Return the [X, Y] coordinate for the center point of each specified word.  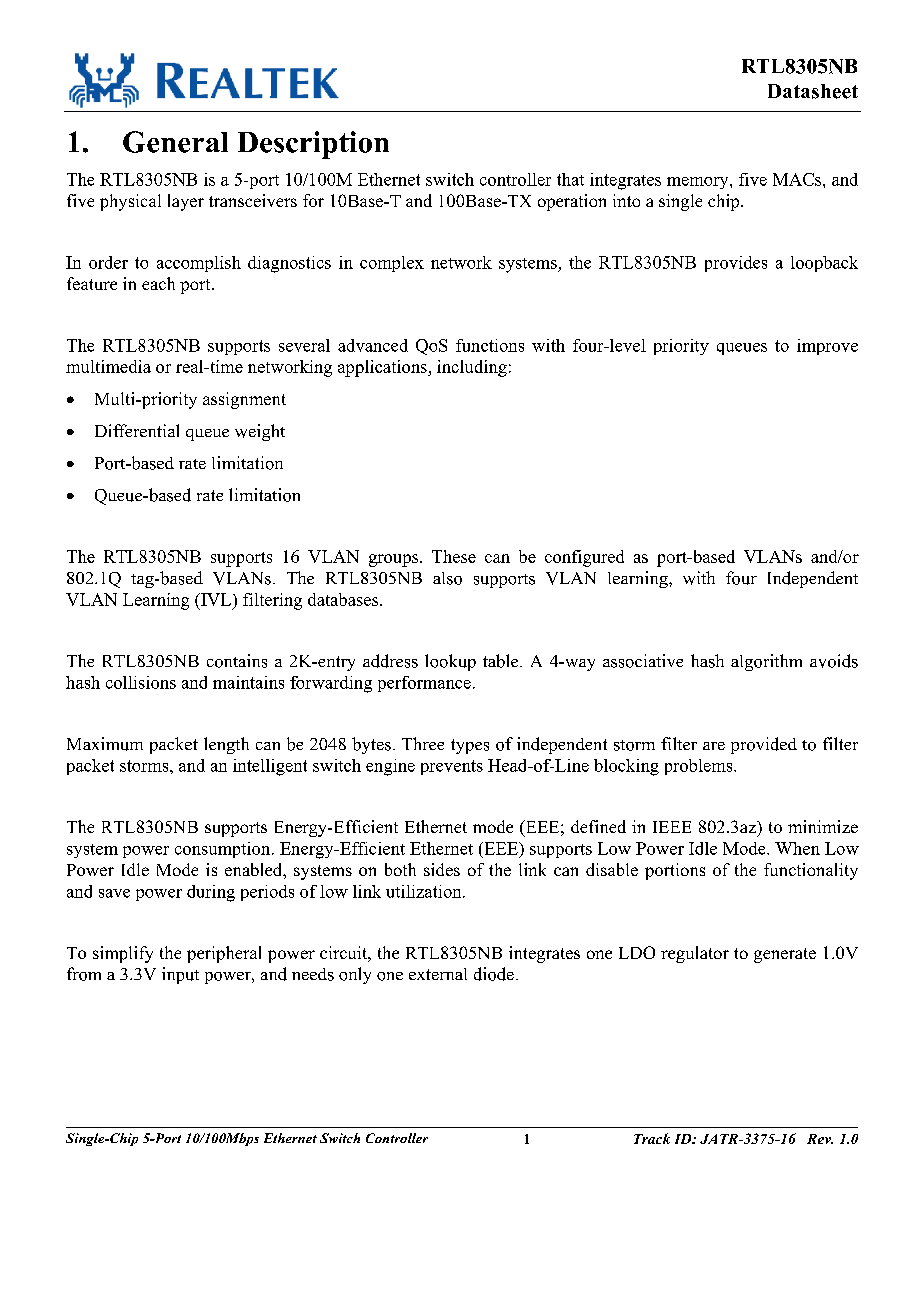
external [438, 974]
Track [652, 1138]
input [180, 975]
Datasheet [813, 91]
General [175, 142]
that [570, 179]
